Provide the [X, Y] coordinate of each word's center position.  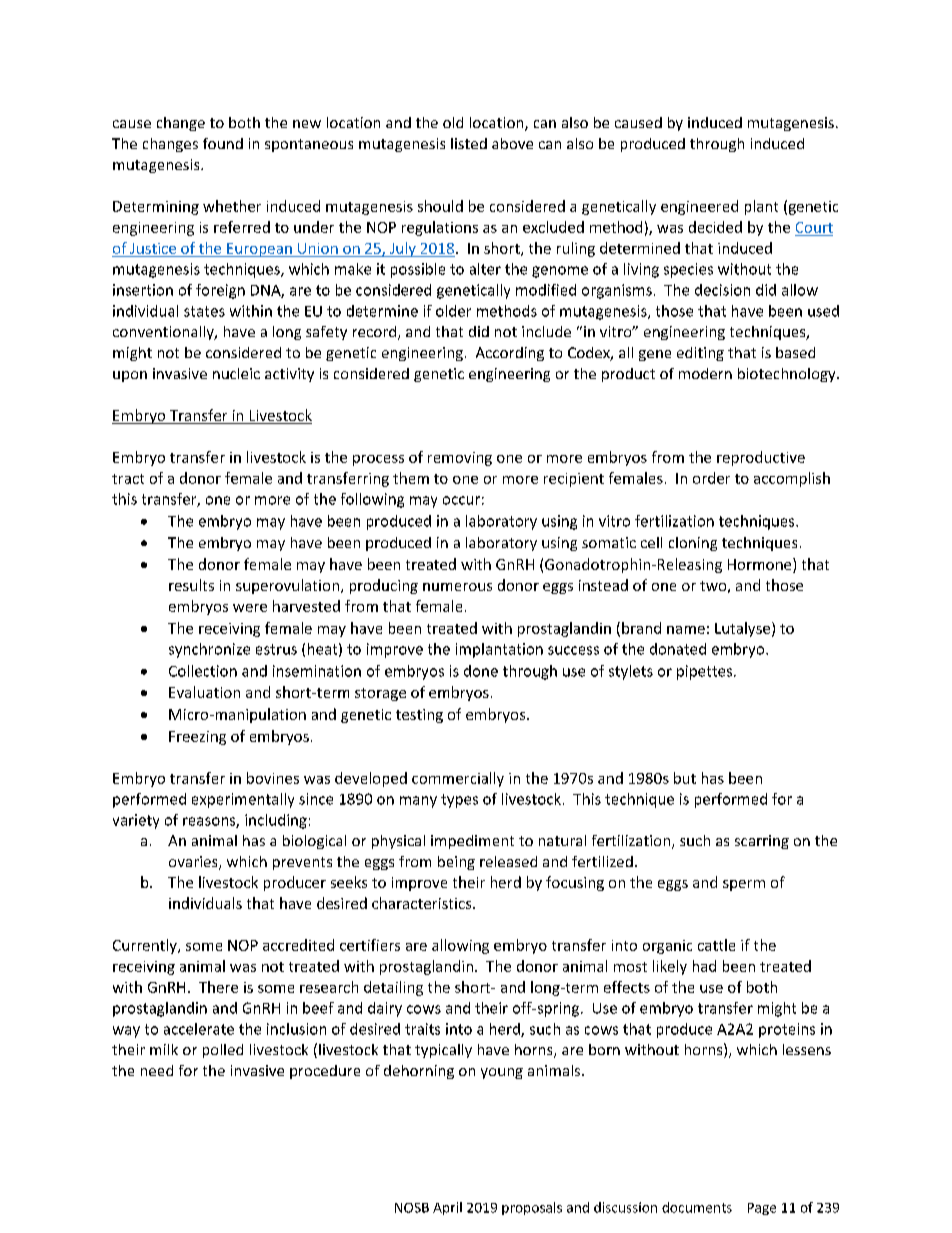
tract [128, 479]
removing [460, 459]
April [447, 1208]
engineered [699, 207]
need [157, 1070]
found [223, 143]
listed [469, 143]
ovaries [194, 863]
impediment [472, 842]
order [711, 478]
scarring [762, 842]
